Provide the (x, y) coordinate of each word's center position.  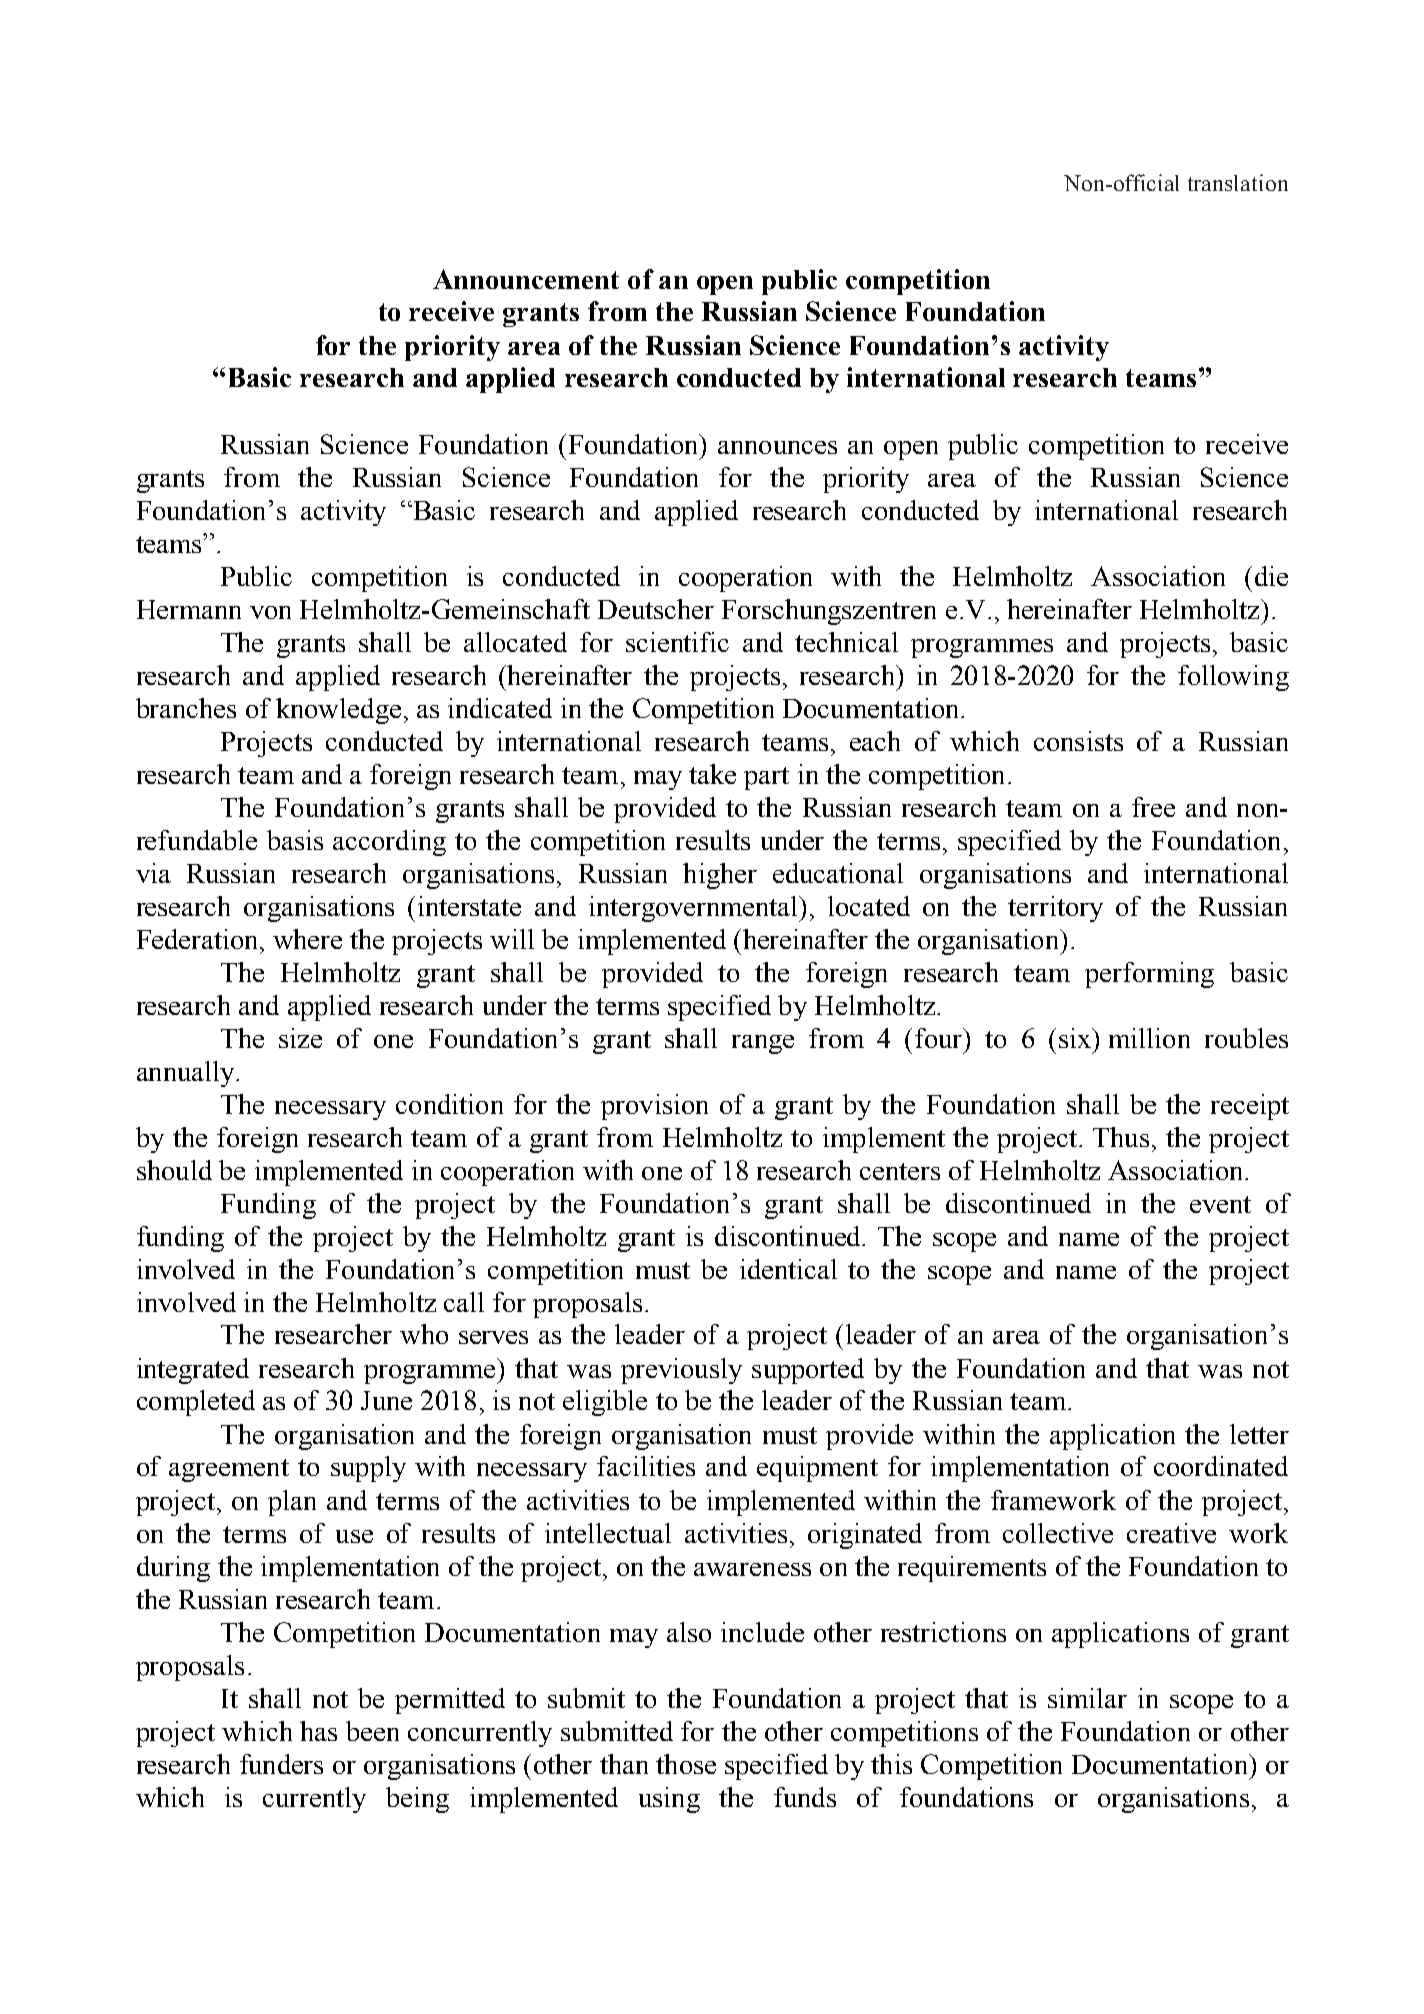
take (712, 774)
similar (1087, 1698)
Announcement (526, 279)
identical (788, 1269)
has (318, 1731)
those (686, 1764)
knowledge (338, 711)
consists (1078, 741)
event (1220, 1204)
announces (777, 447)
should (174, 1170)
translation (1238, 182)
